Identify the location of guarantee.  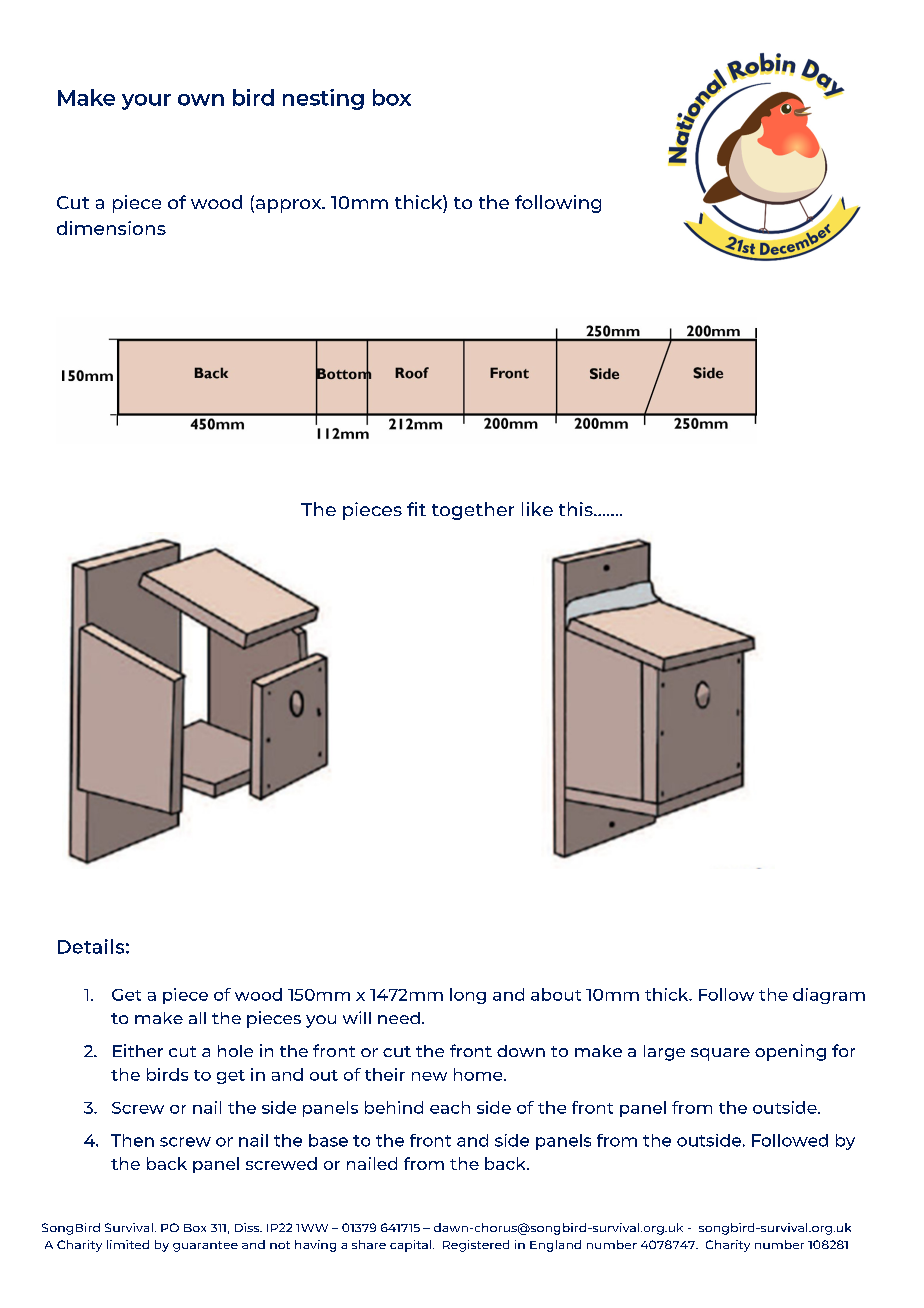
(205, 1246).
